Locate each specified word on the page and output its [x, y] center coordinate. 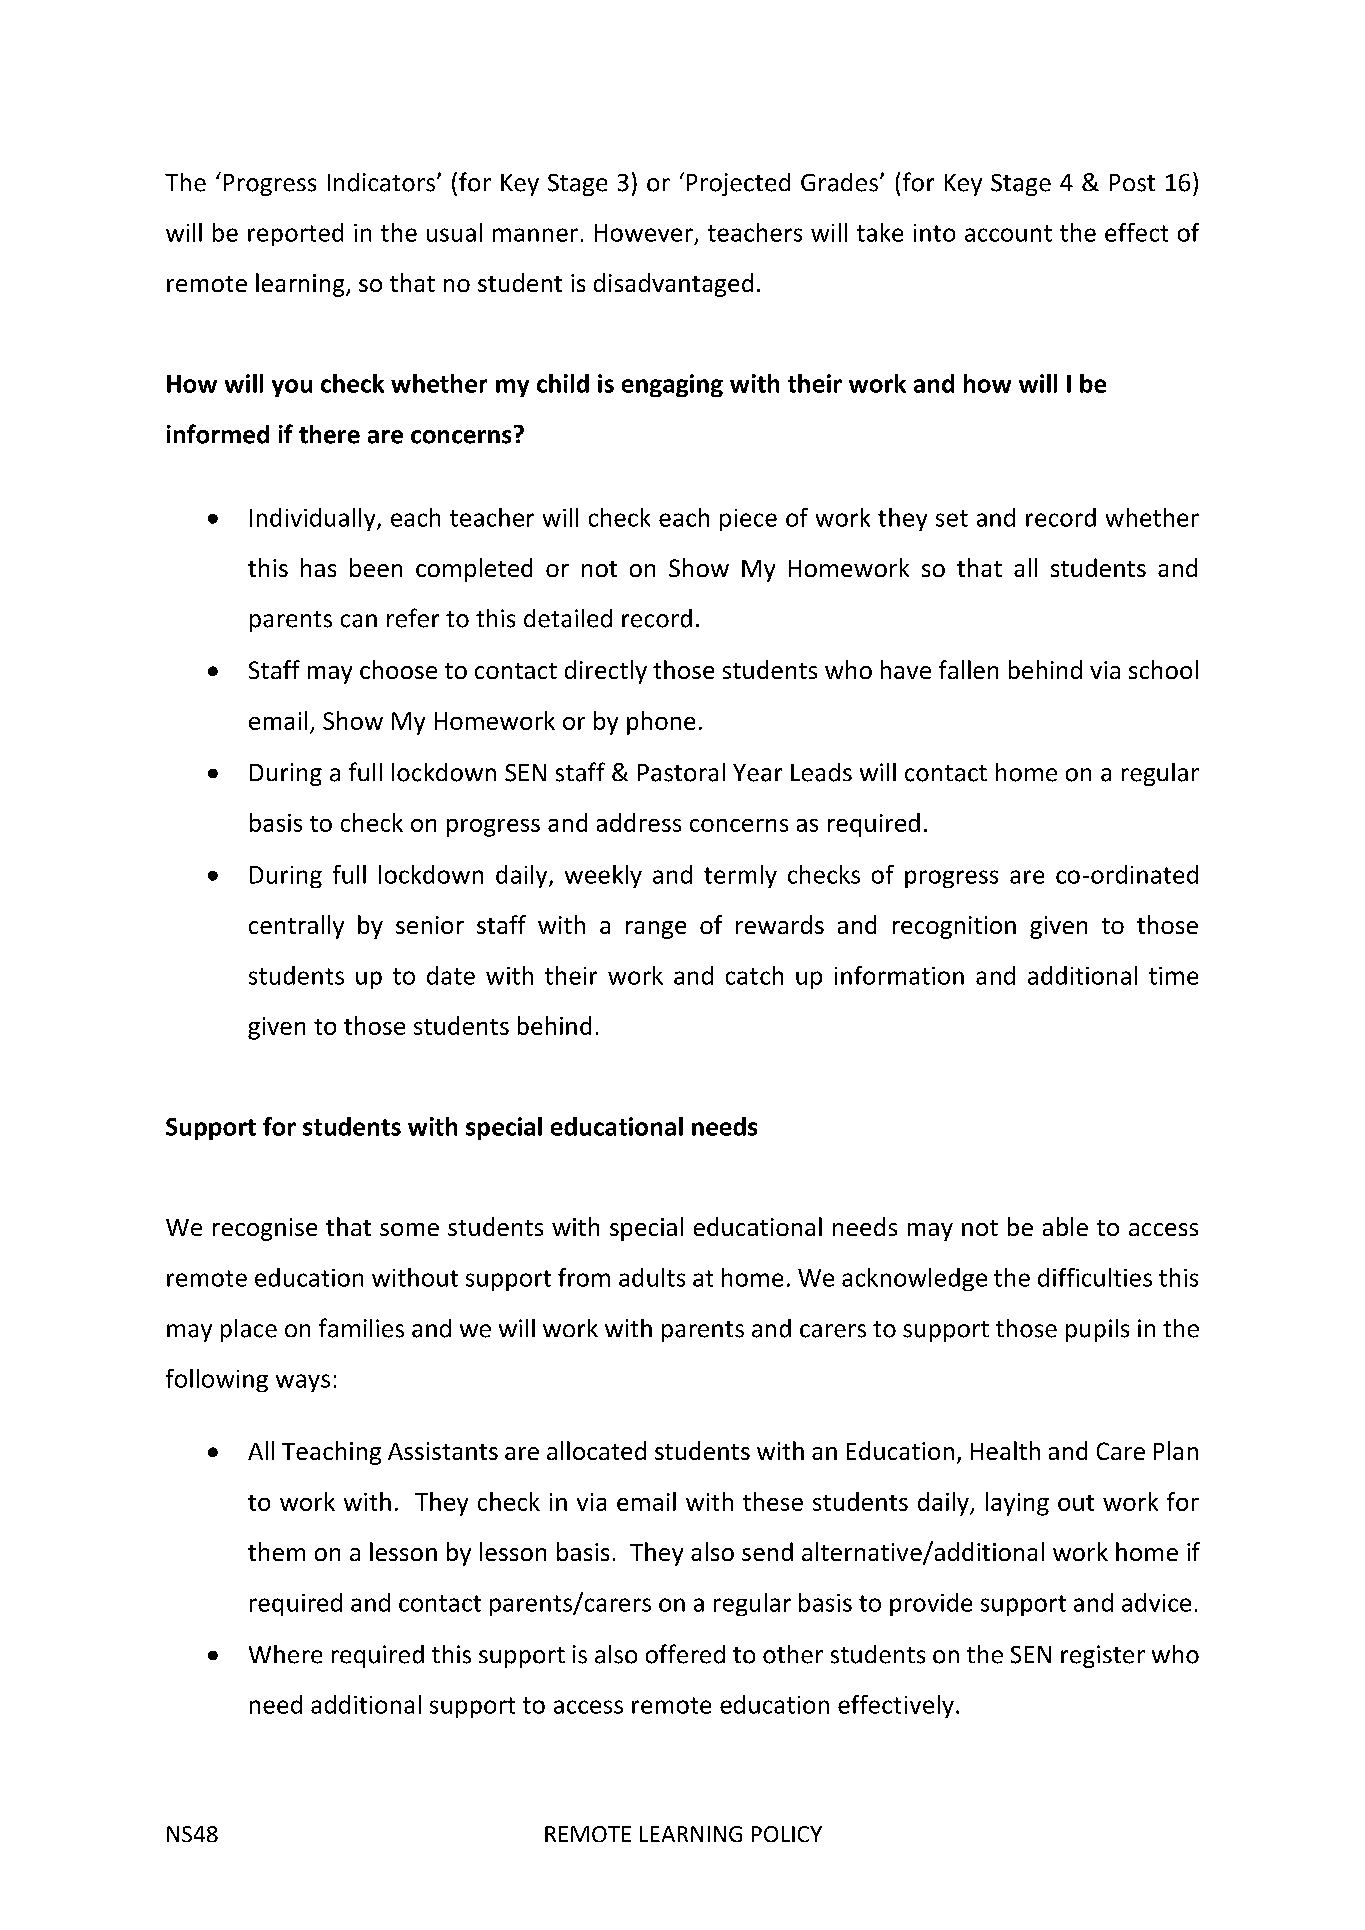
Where [285, 1654]
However [644, 233]
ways [303, 1383]
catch [754, 975]
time [1173, 976]
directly [606, 672]
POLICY [787, 1834]
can [359, 621]
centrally [296, 927]
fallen [968, 669]
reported [295, 234]
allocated [596, 1450]
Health [1005, 1450]
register [1103, 1656]
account [1008, 233]
